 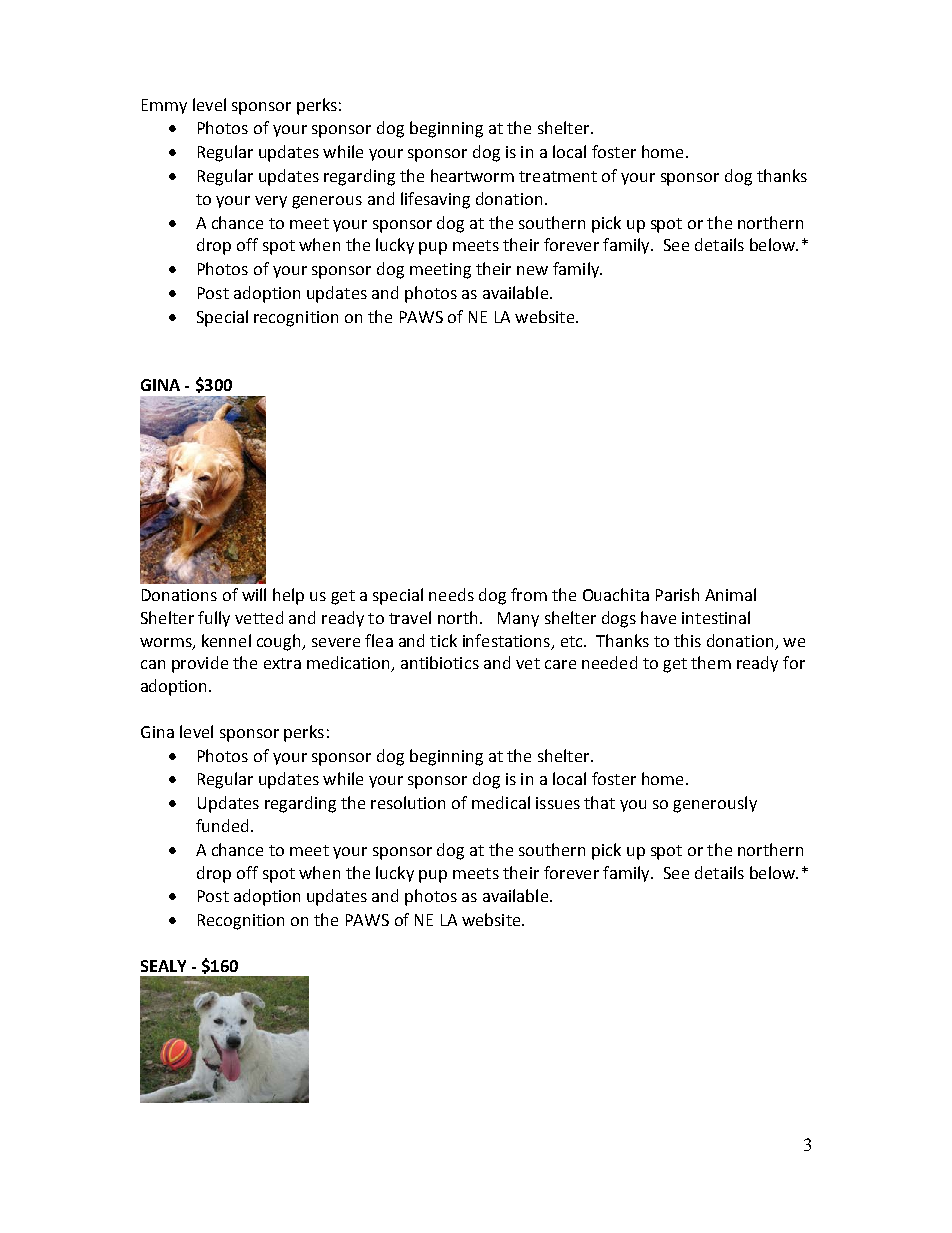 I want to click on heartworm, so click(x=472, y=175).
